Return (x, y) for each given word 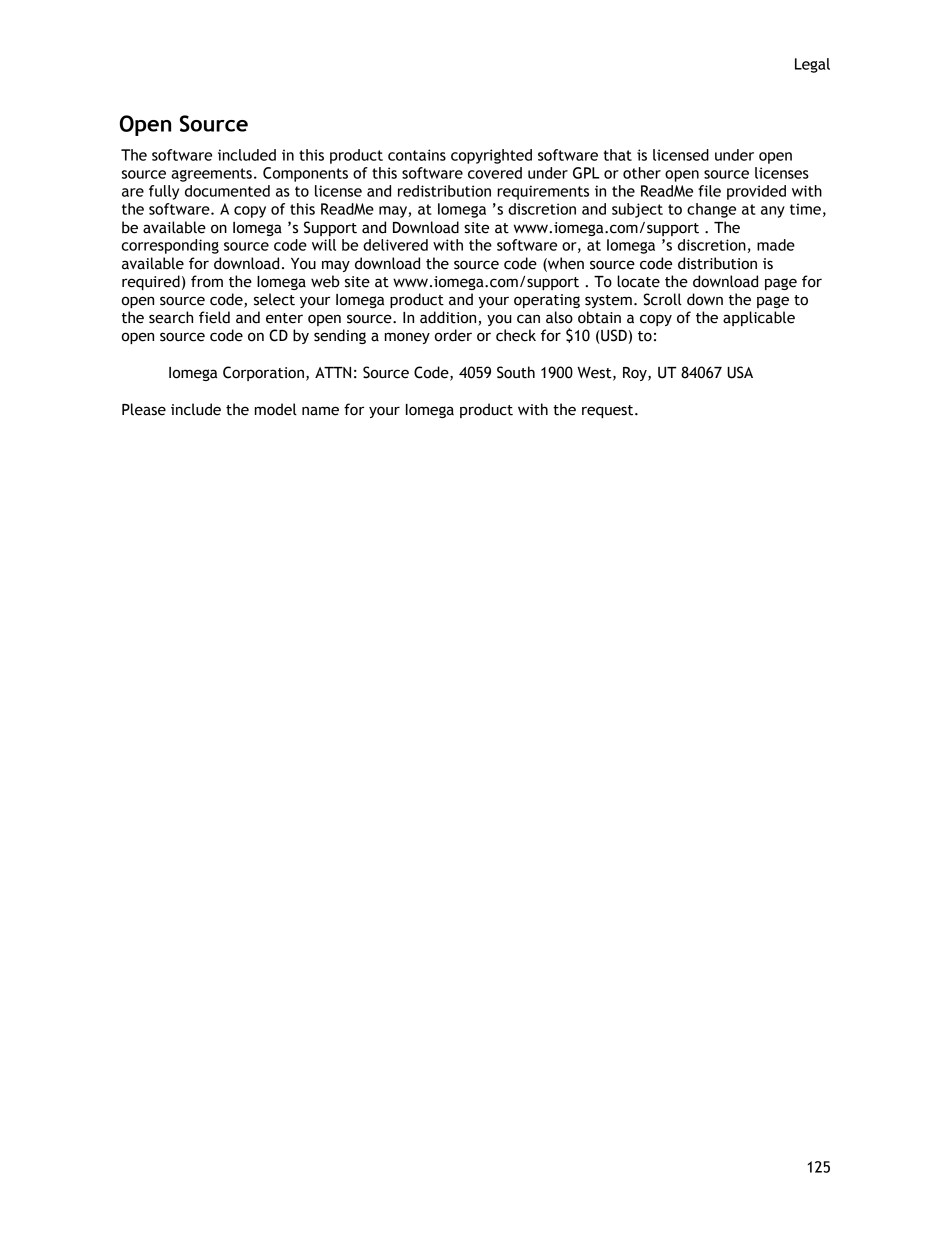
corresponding (170, 246)
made (776, 245)
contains (417, 155)
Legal (812, 65)
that (618, 155)
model (276, 409)
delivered (395, 245)
